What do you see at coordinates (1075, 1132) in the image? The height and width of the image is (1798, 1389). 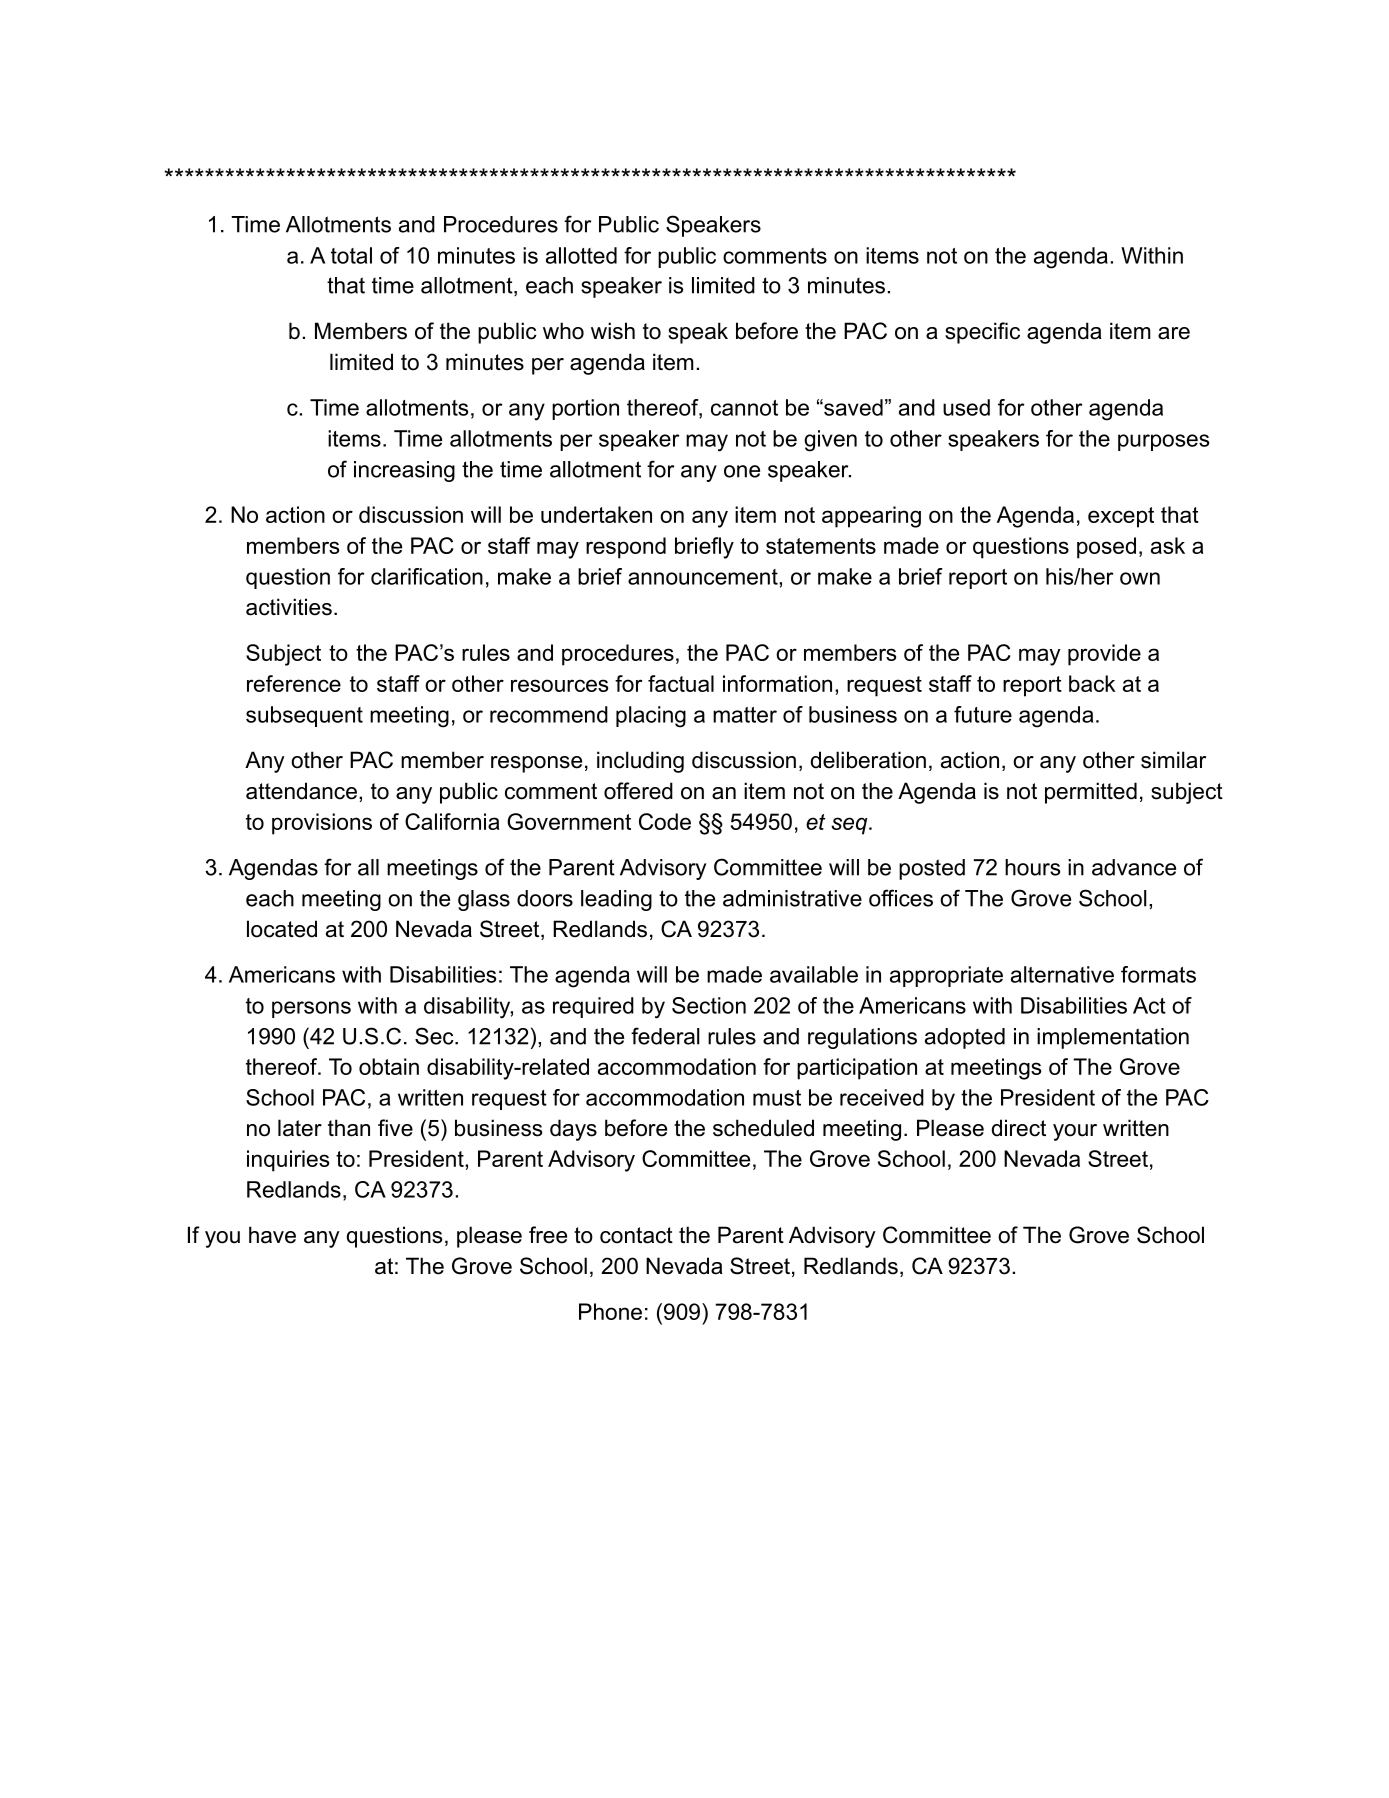 I see `your` at bounding box center [1075, 1132].
